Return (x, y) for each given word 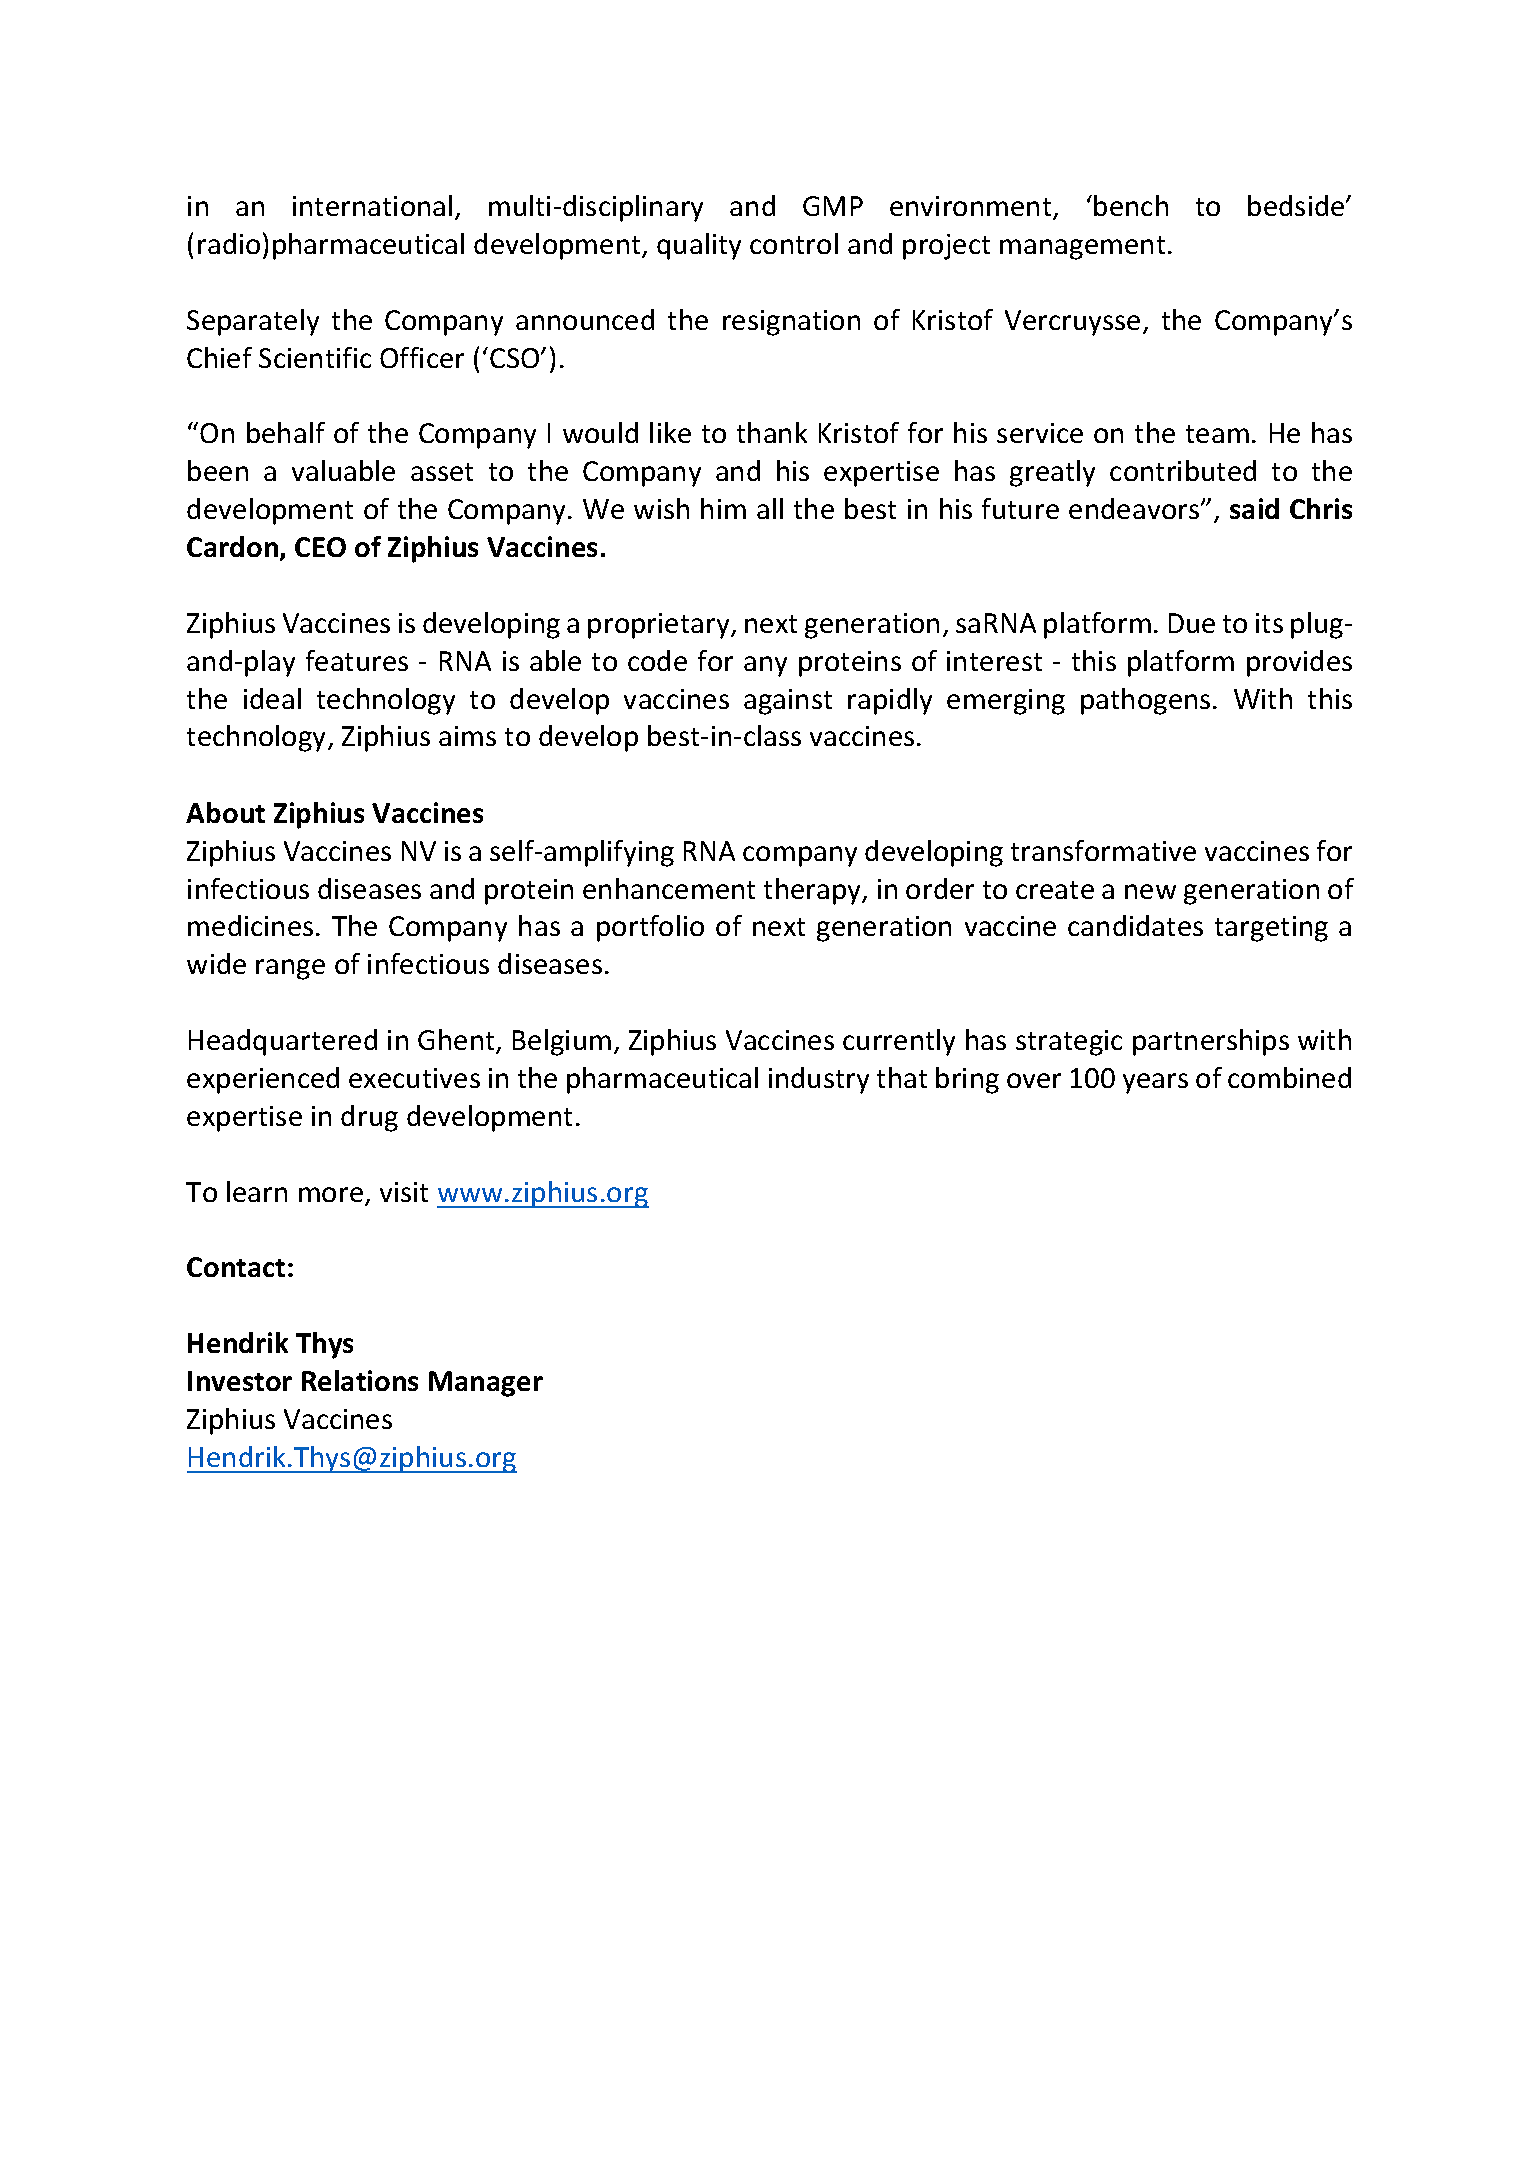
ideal (272, 698)
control (794, 243)
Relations (360, 1380)
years (1155, 1083)
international (372, 205)
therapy (814, 891)
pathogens (1145, 701)
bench (1131, 205)
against (788, 702)
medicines (250, 925)
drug (369, 1118)
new (1150, 891)
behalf (286, 432)
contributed (1183, 470)
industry (819, 1080)
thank (772, 432)
